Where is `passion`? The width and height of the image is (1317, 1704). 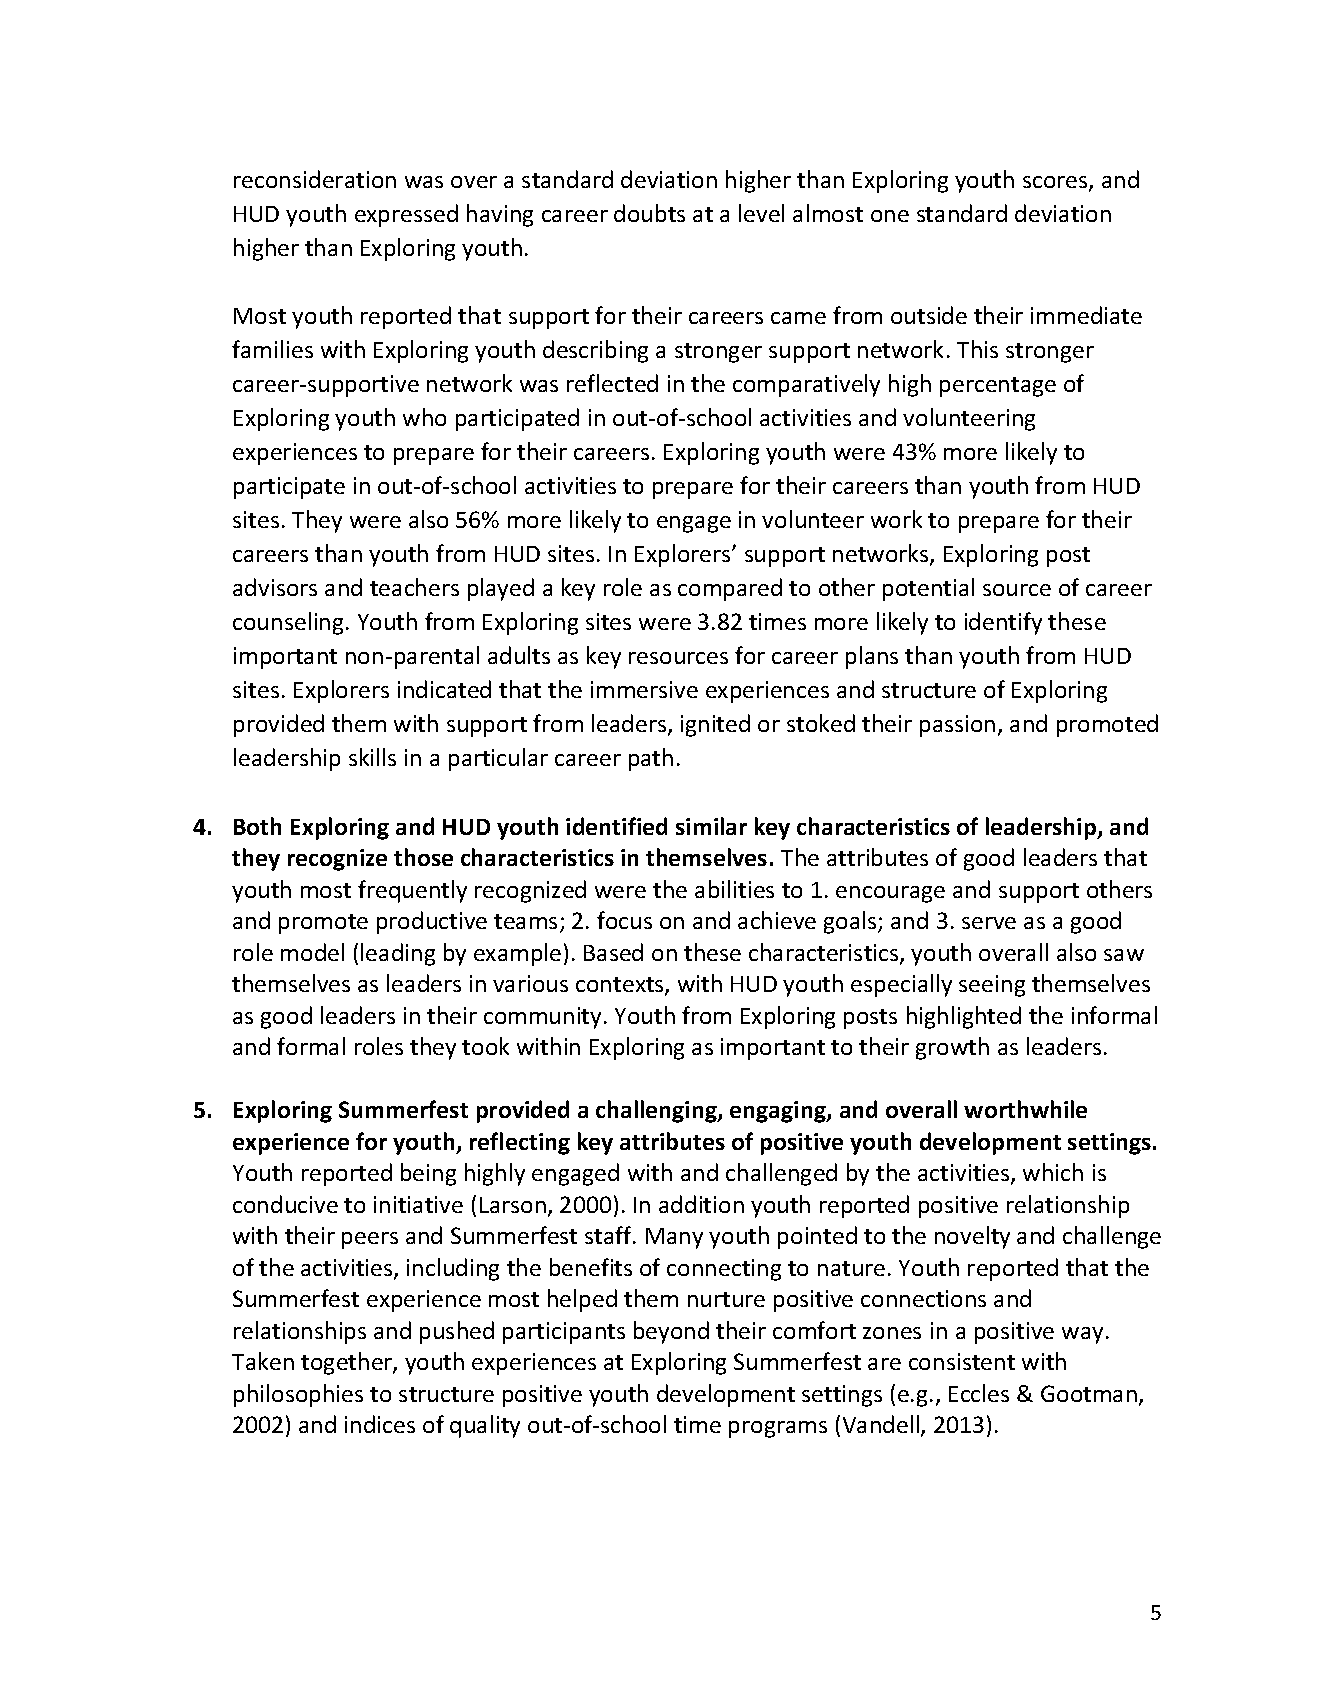
passion is located at coordinates (957, 726).
